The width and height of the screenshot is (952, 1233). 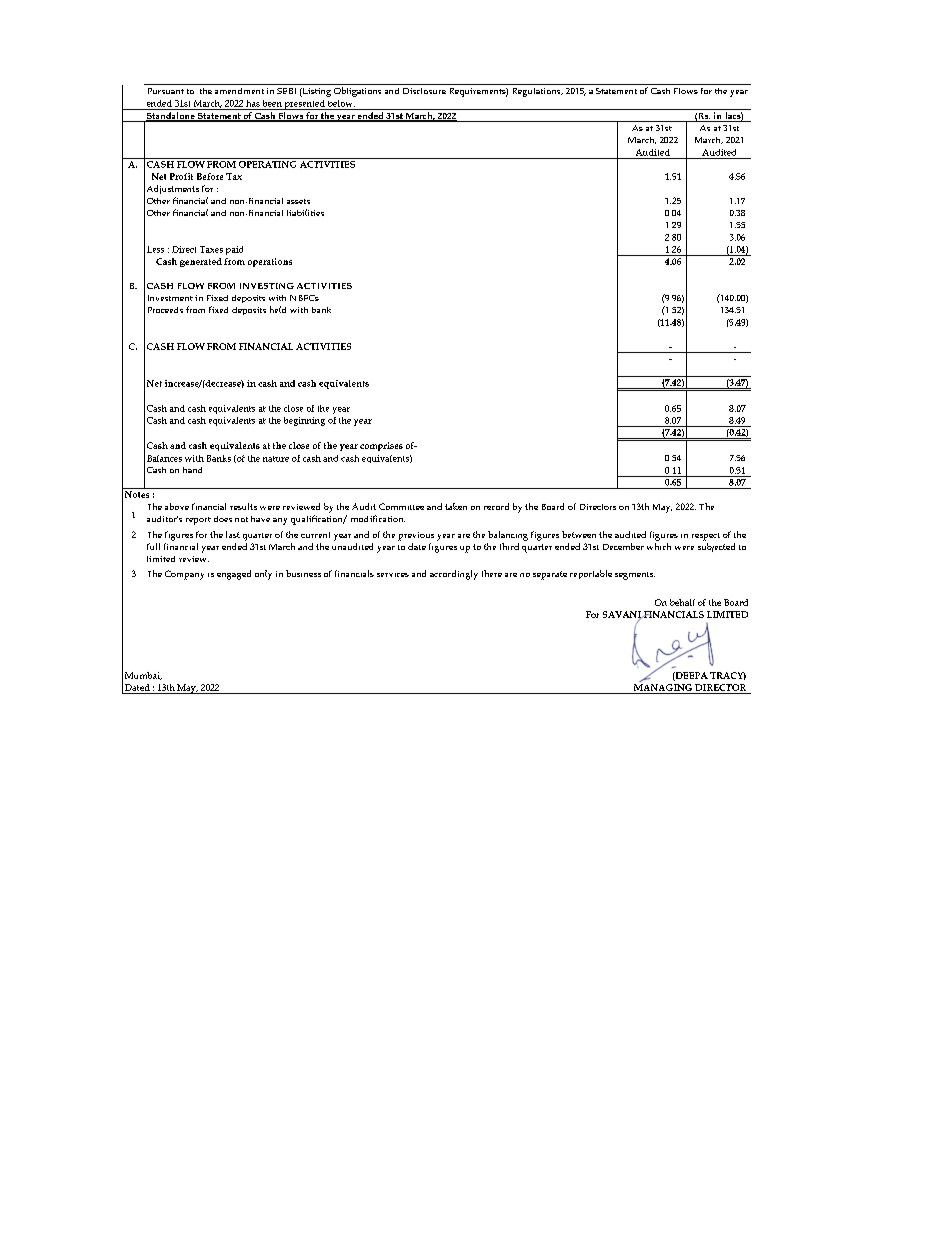 I want to click on beginning, so click(x=304, y=421).
